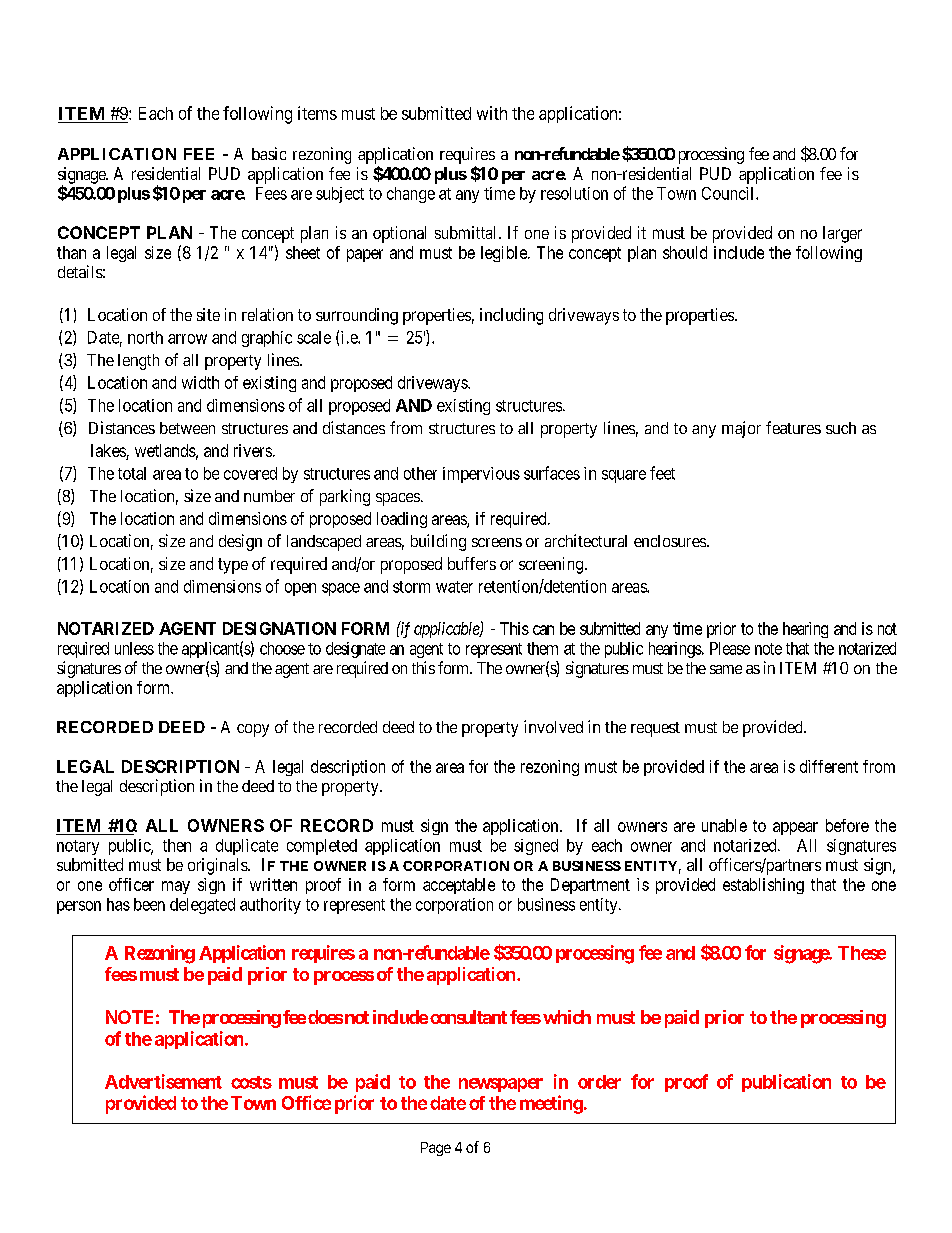  What do you see at coordinates (730, 648) in the screenshot?
I see `Please` at bounding box center [730, 648].
